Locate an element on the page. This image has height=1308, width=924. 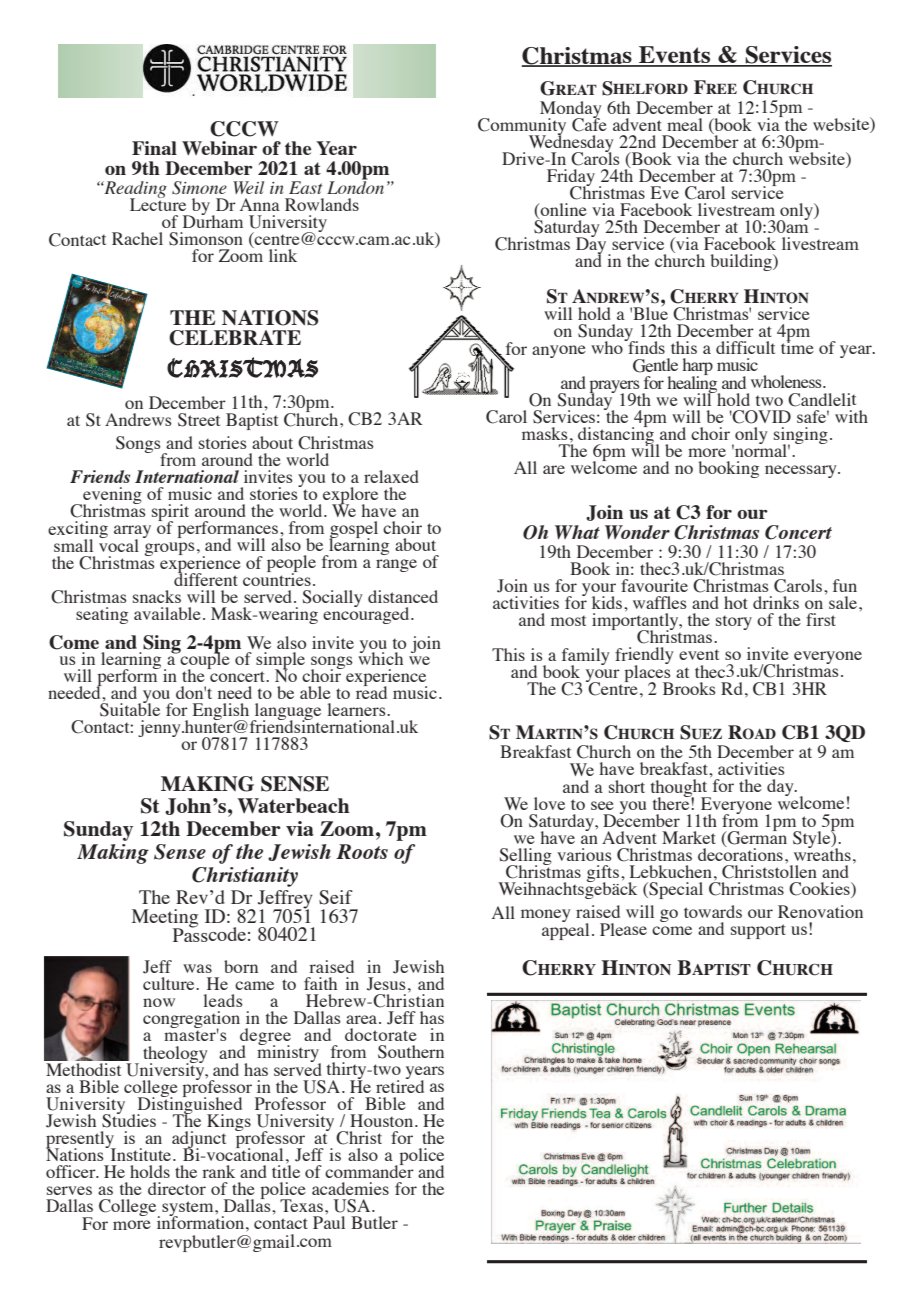
drinks is located at coordinates (776, 602).
